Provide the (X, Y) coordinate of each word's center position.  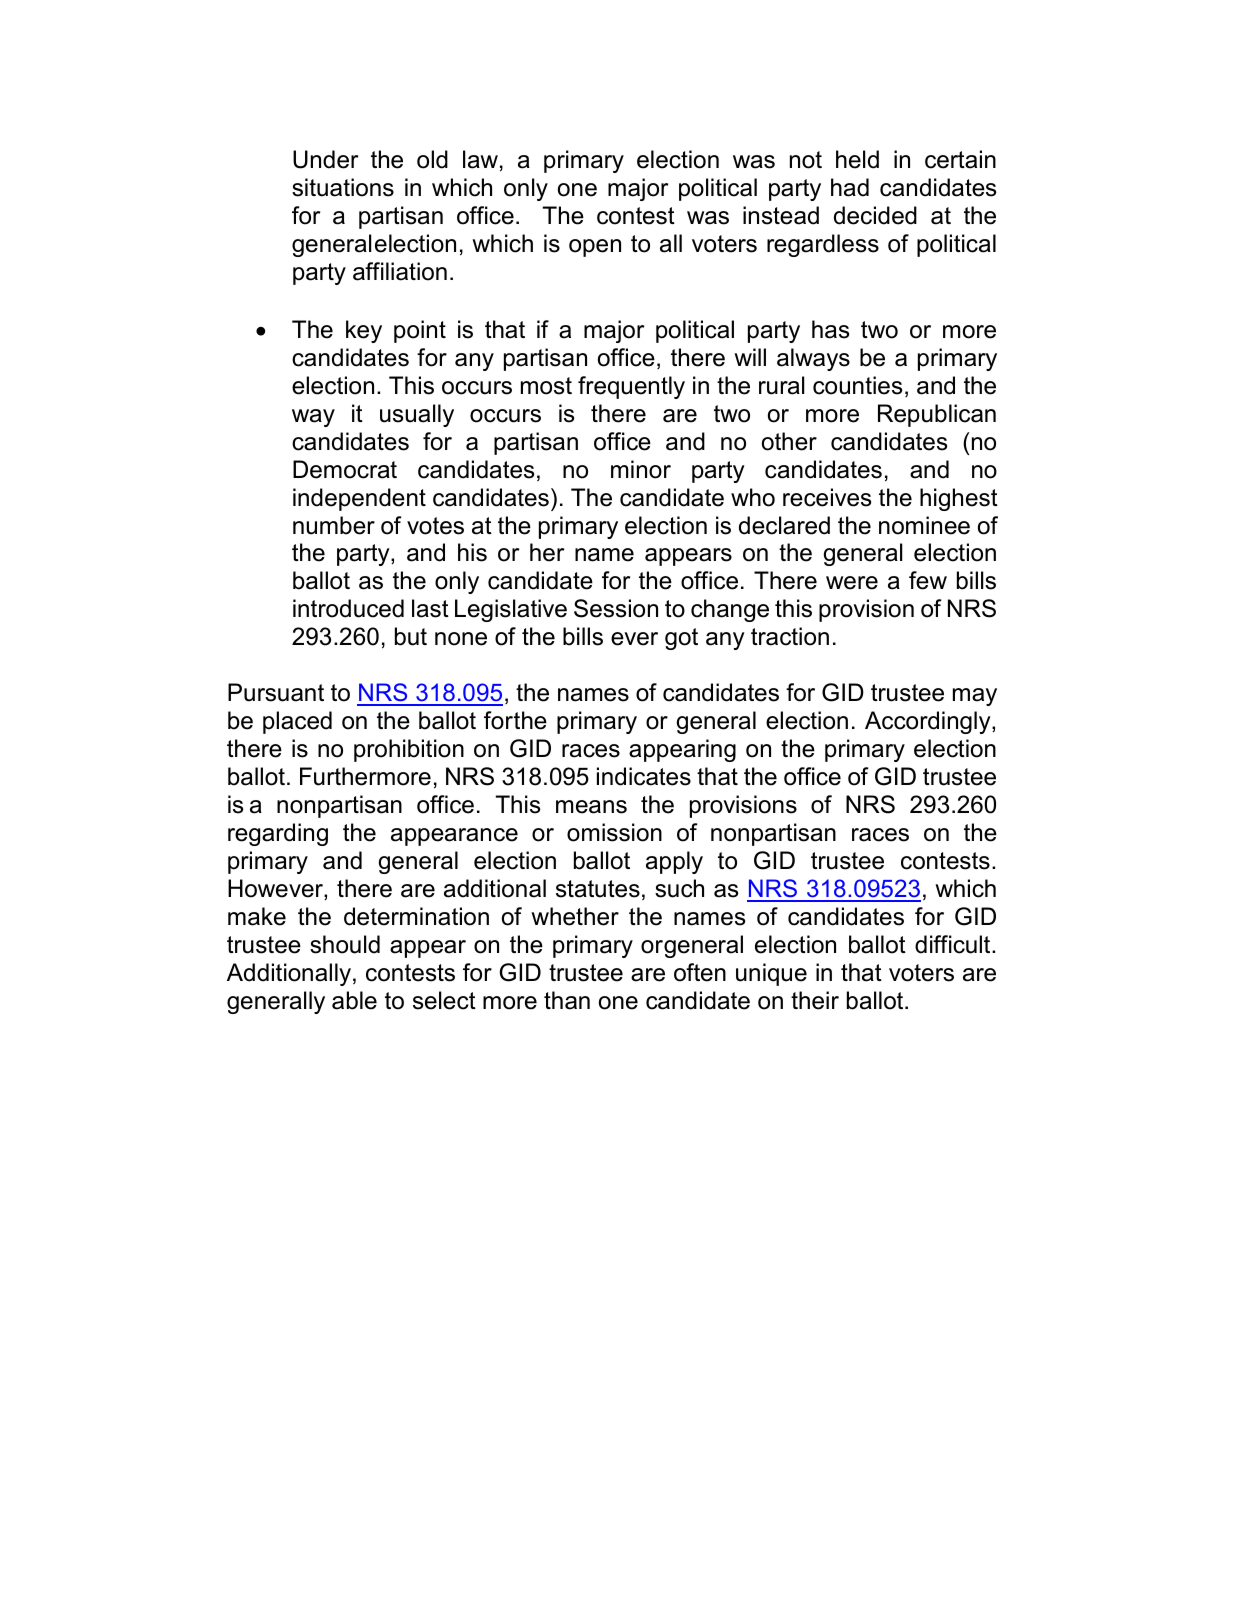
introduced (348, 608)
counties (857, 385)
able (354, 1000)
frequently (631, 387)
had (850, 187)
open (595, 248)
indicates (644, 776)
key (364, 331)
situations (343, 187)
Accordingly (929, 722)
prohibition (409, 750)
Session (616, 608)
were (852, 583)
